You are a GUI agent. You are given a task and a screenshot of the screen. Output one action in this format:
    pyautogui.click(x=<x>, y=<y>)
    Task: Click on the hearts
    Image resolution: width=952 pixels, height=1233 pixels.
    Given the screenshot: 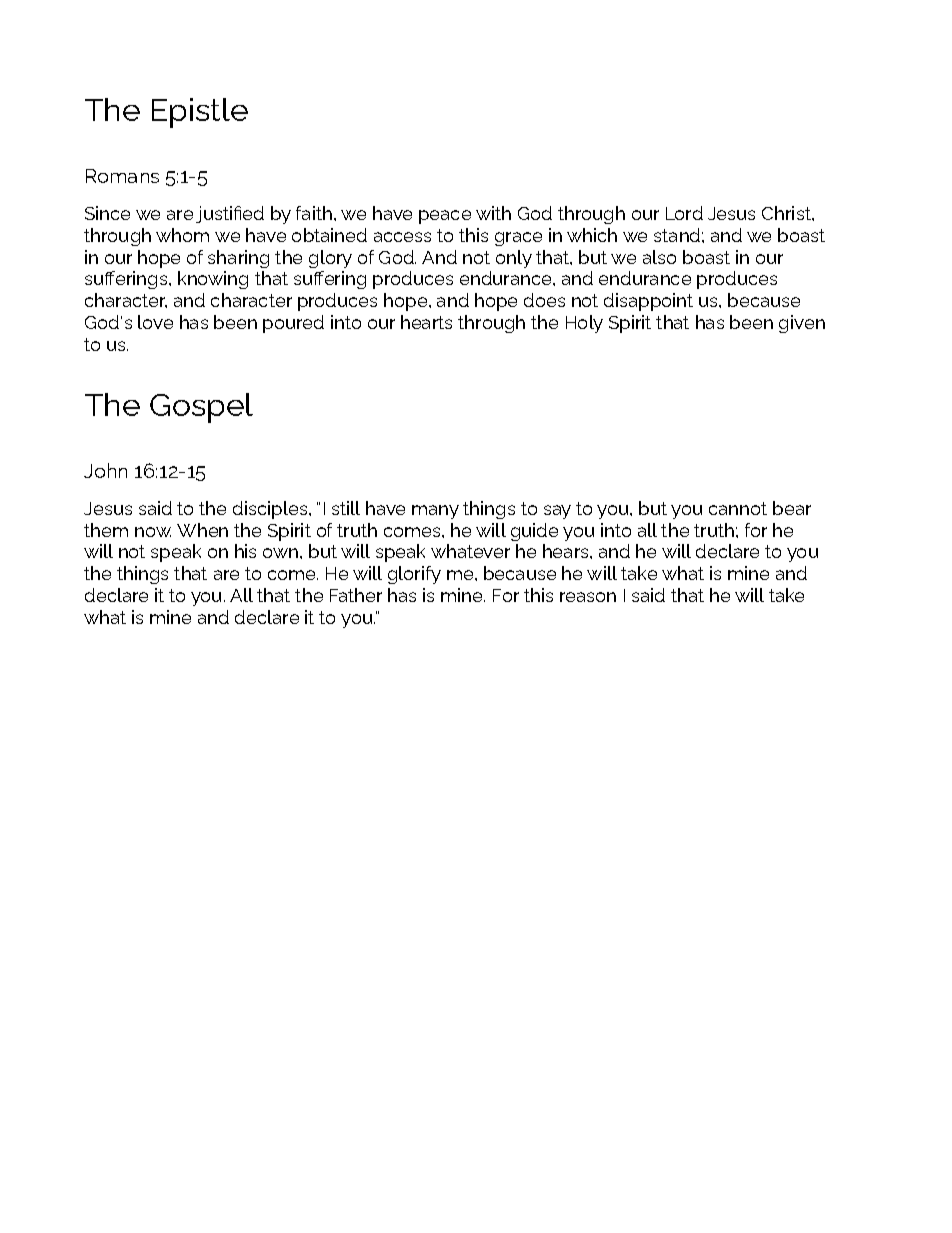 What is the action you would take?
    pyautogui.click(x=426, y=322)
